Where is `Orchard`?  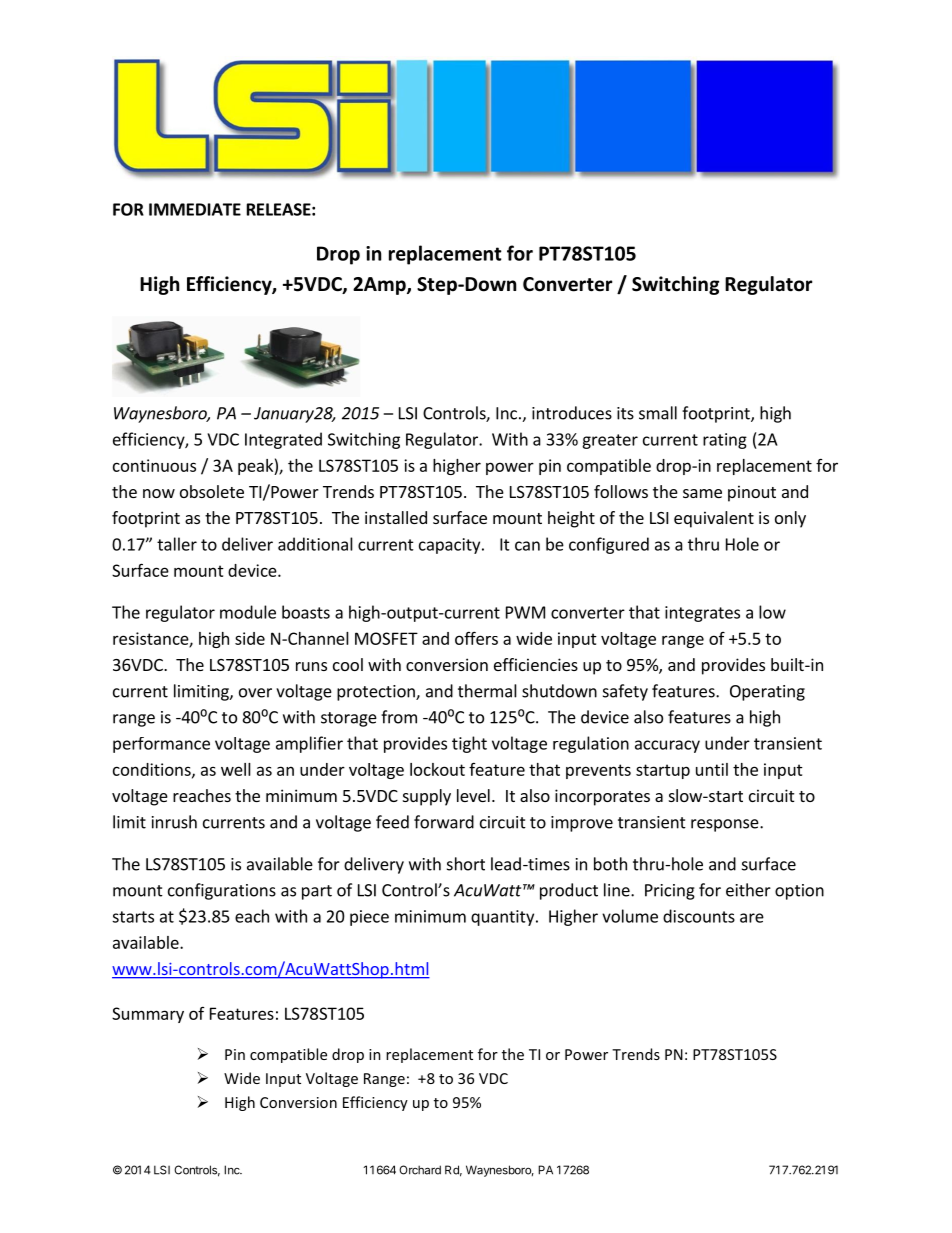
Orchard is located at coordinates (420, 1170).
